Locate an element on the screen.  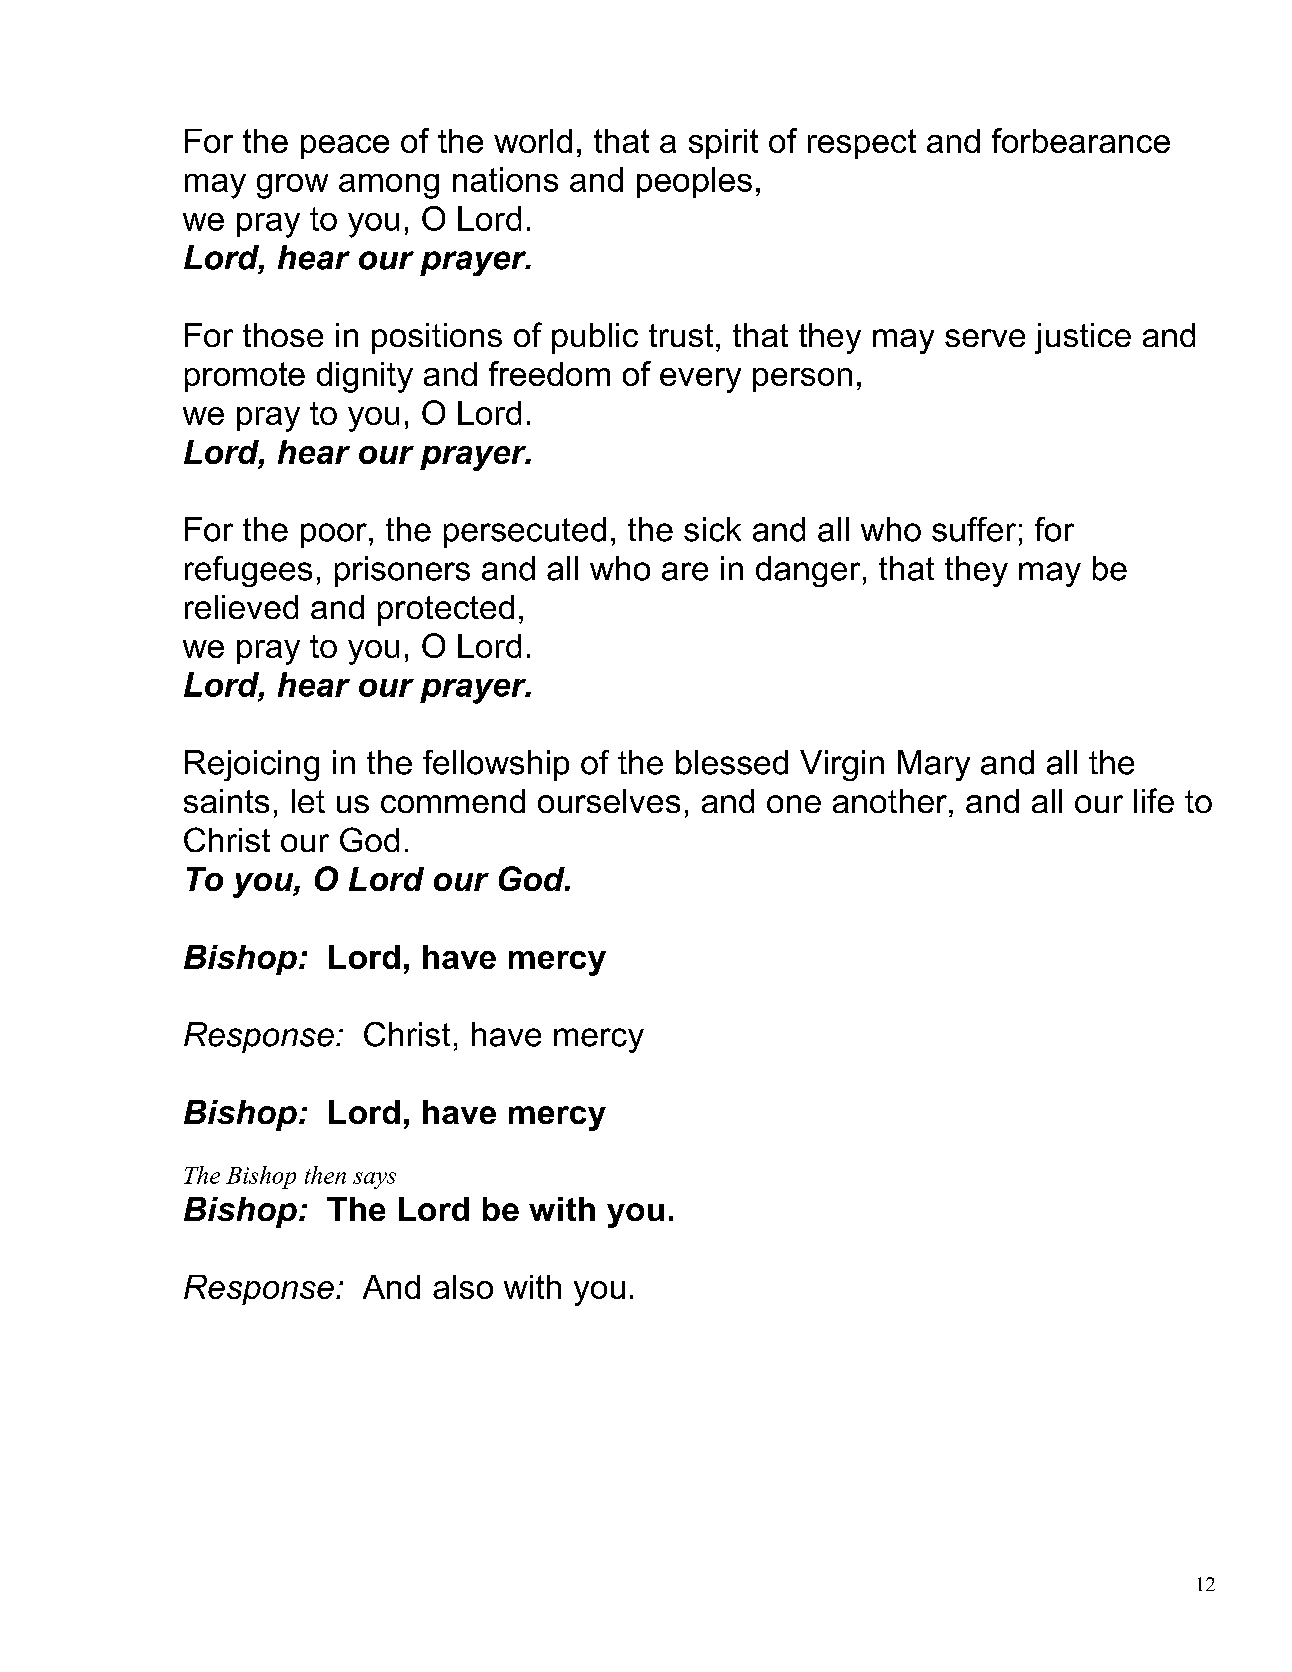
forbearance is located at coordinates (1081, 140).
